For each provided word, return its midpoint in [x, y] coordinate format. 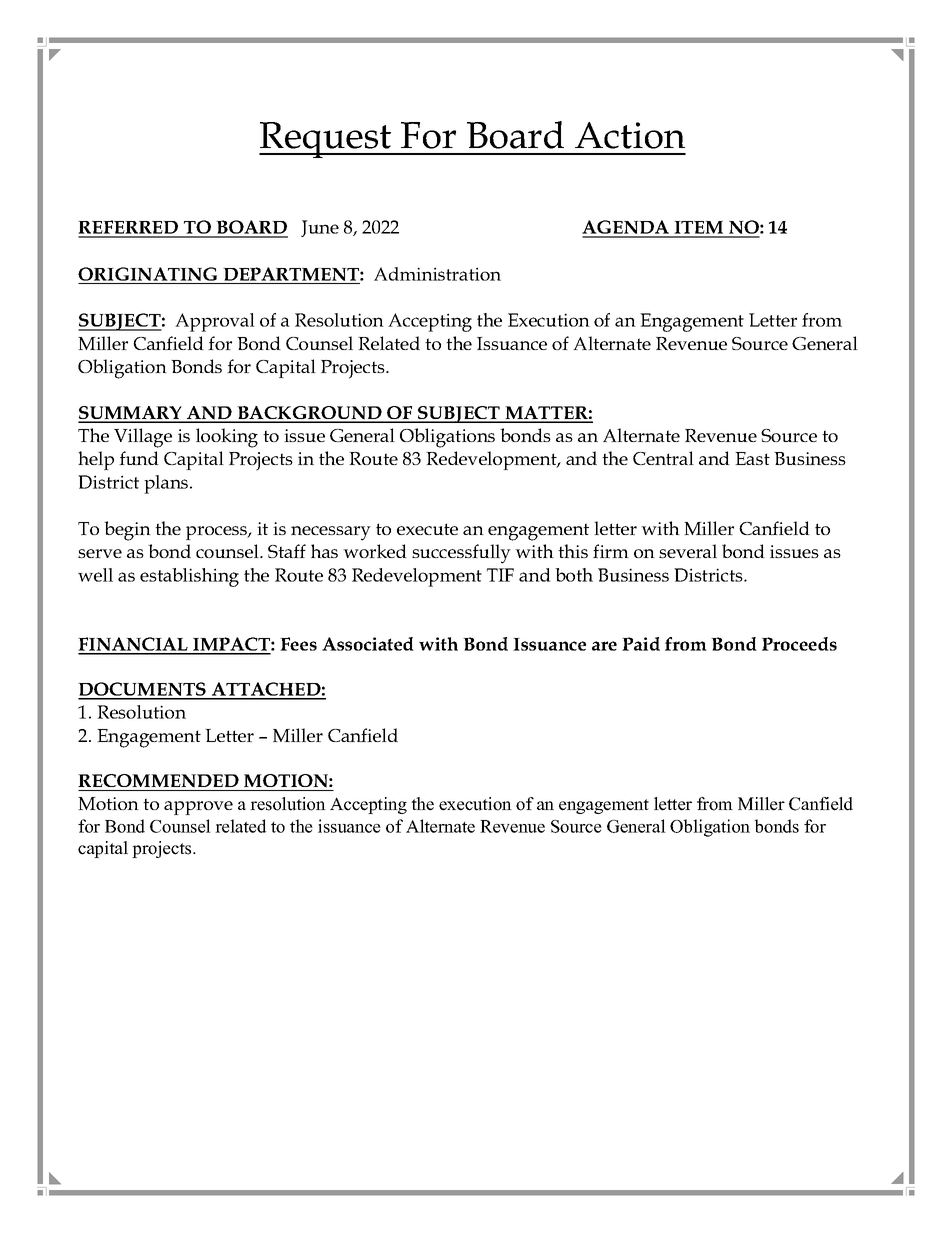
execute [427, 529]
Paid [641, 644]
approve [198, 808]
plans [167, 484]
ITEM [699, 229]
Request [326, 140]
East [752, 458]
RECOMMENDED [158, 781]
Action [630, 135]
